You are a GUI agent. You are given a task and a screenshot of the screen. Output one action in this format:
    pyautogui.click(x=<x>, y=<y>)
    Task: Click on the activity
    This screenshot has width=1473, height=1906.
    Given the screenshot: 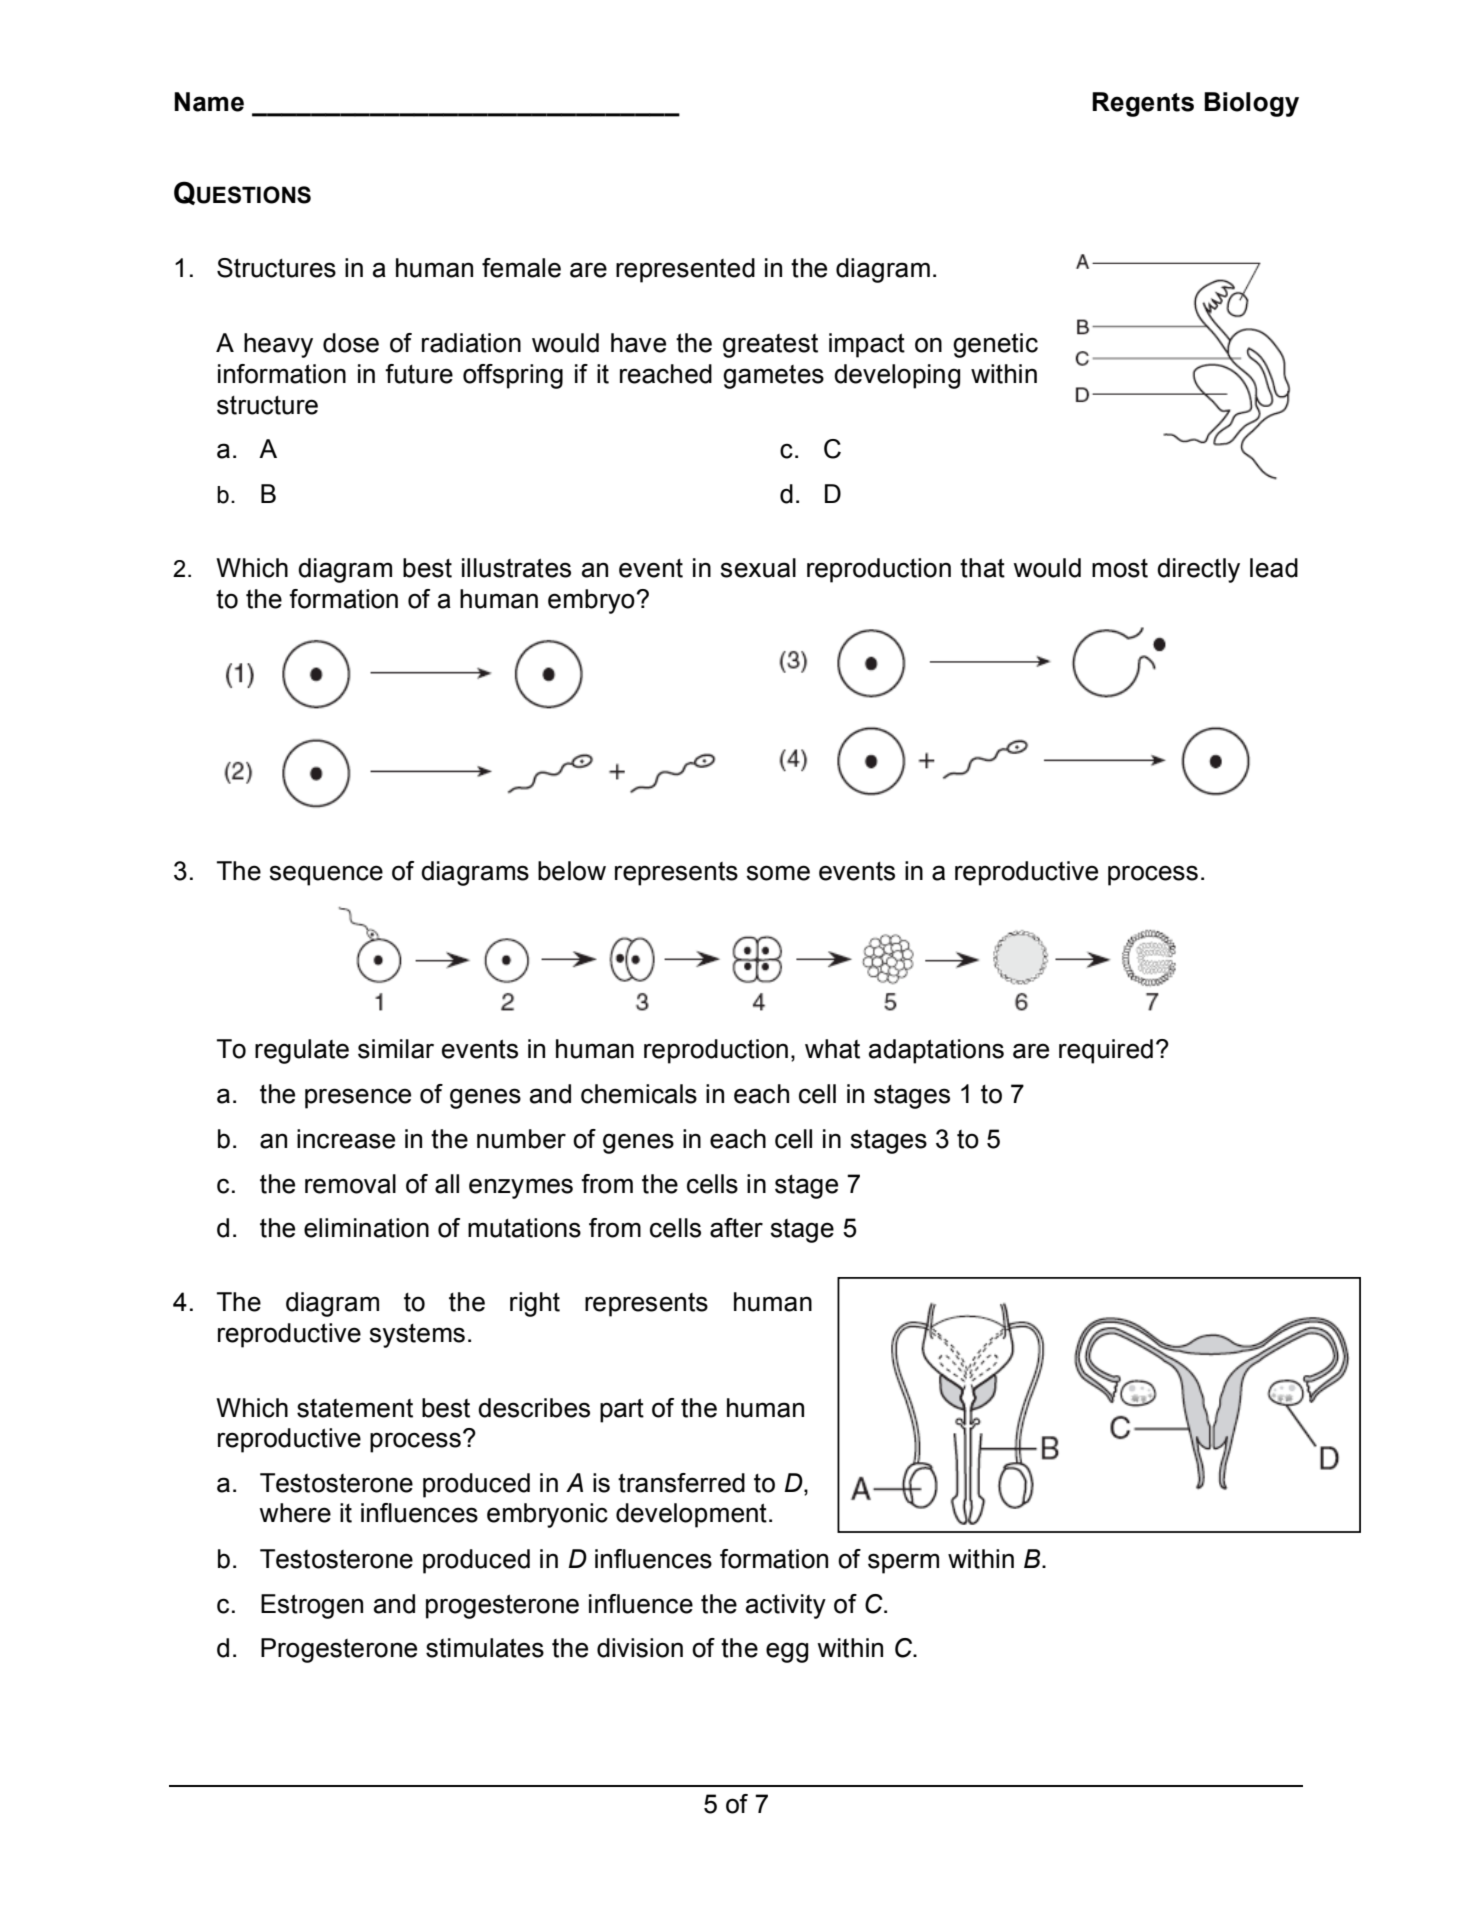 What is the action you would take?
    pyautogui.click(x=786, y=1606)
